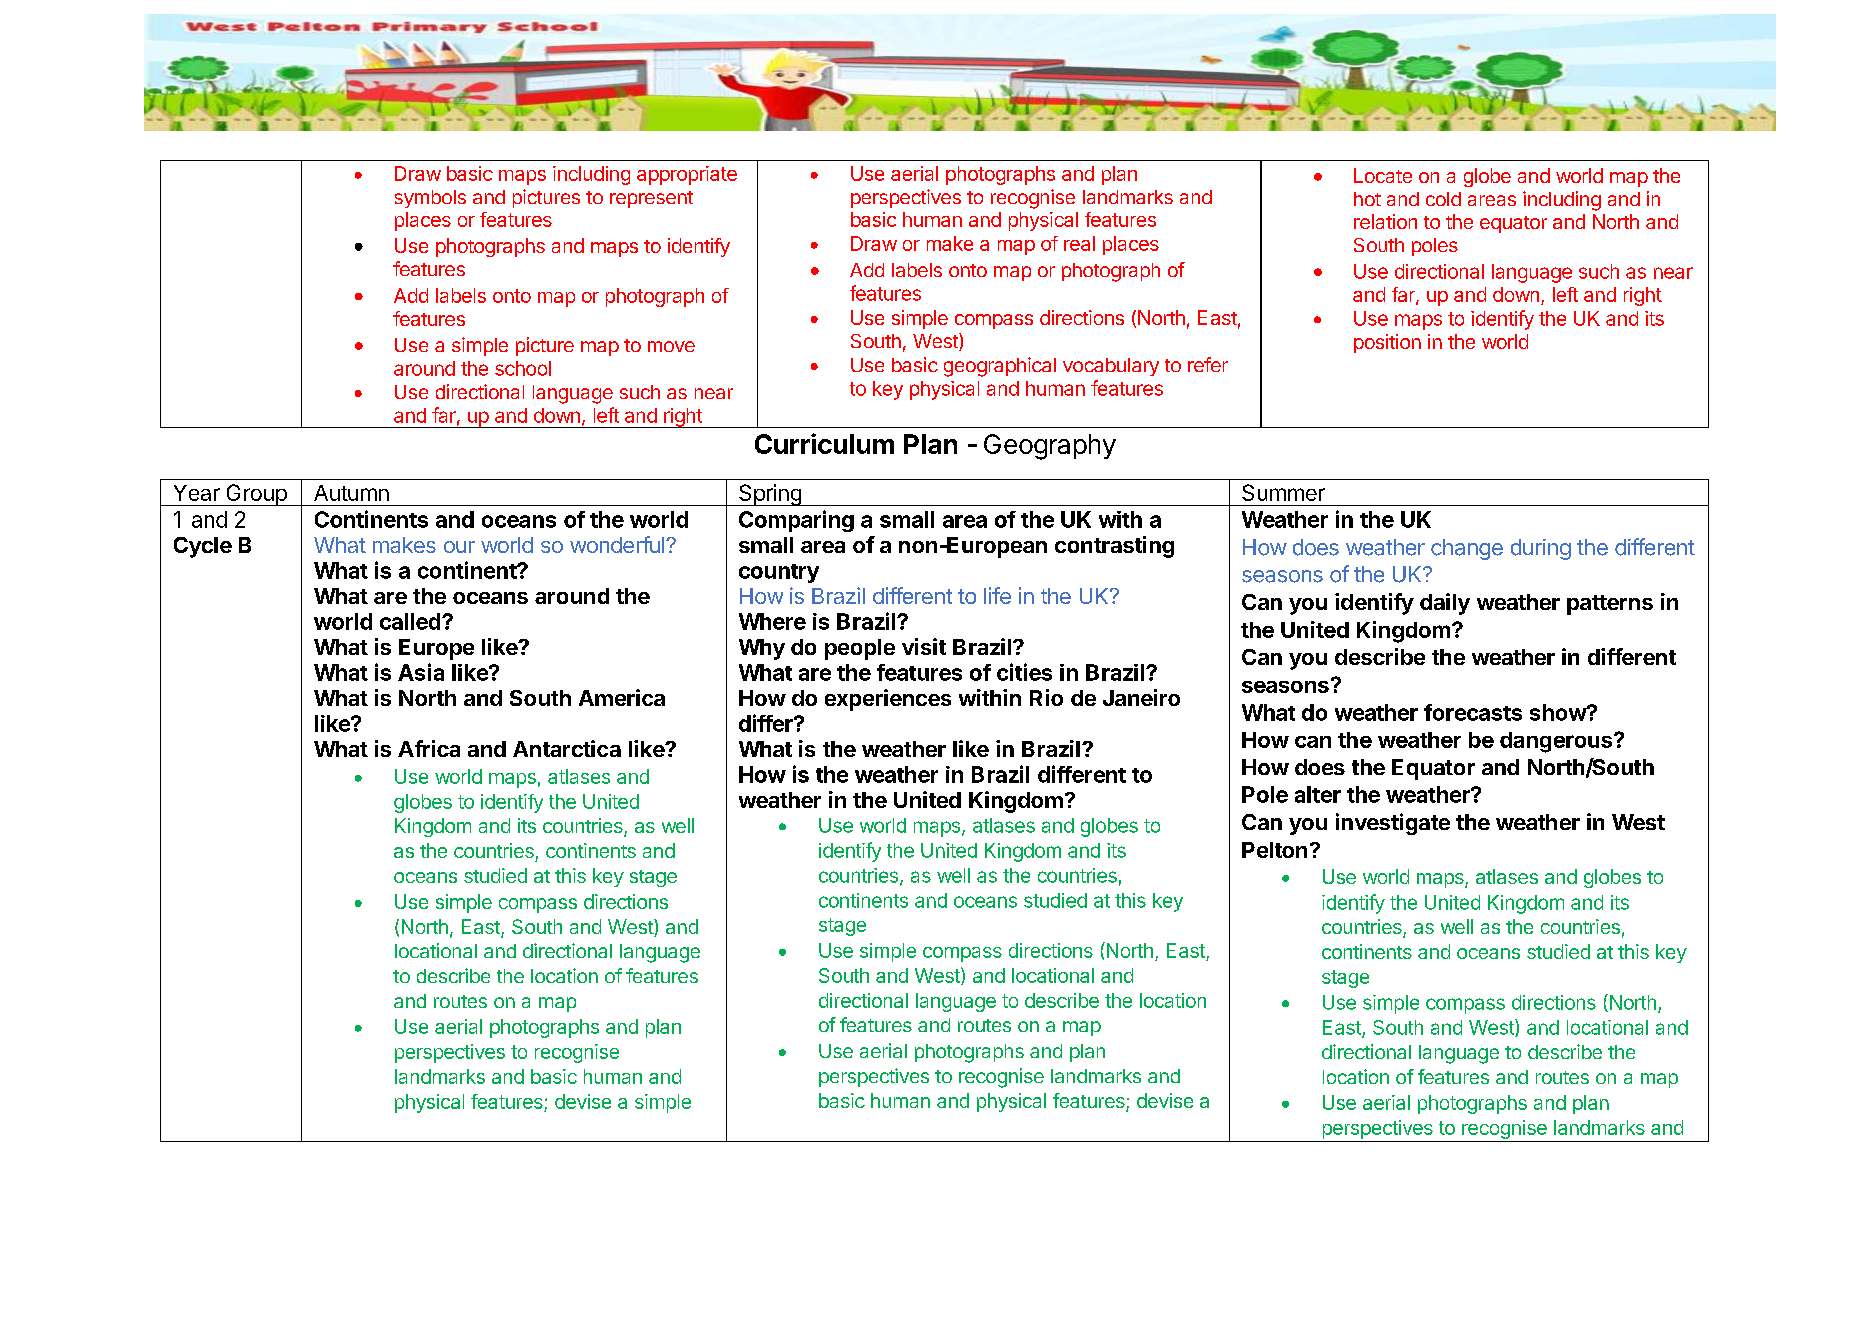  Describe the element at coordinates (824, 443) in the page. I see `Curriculum` at that location.
